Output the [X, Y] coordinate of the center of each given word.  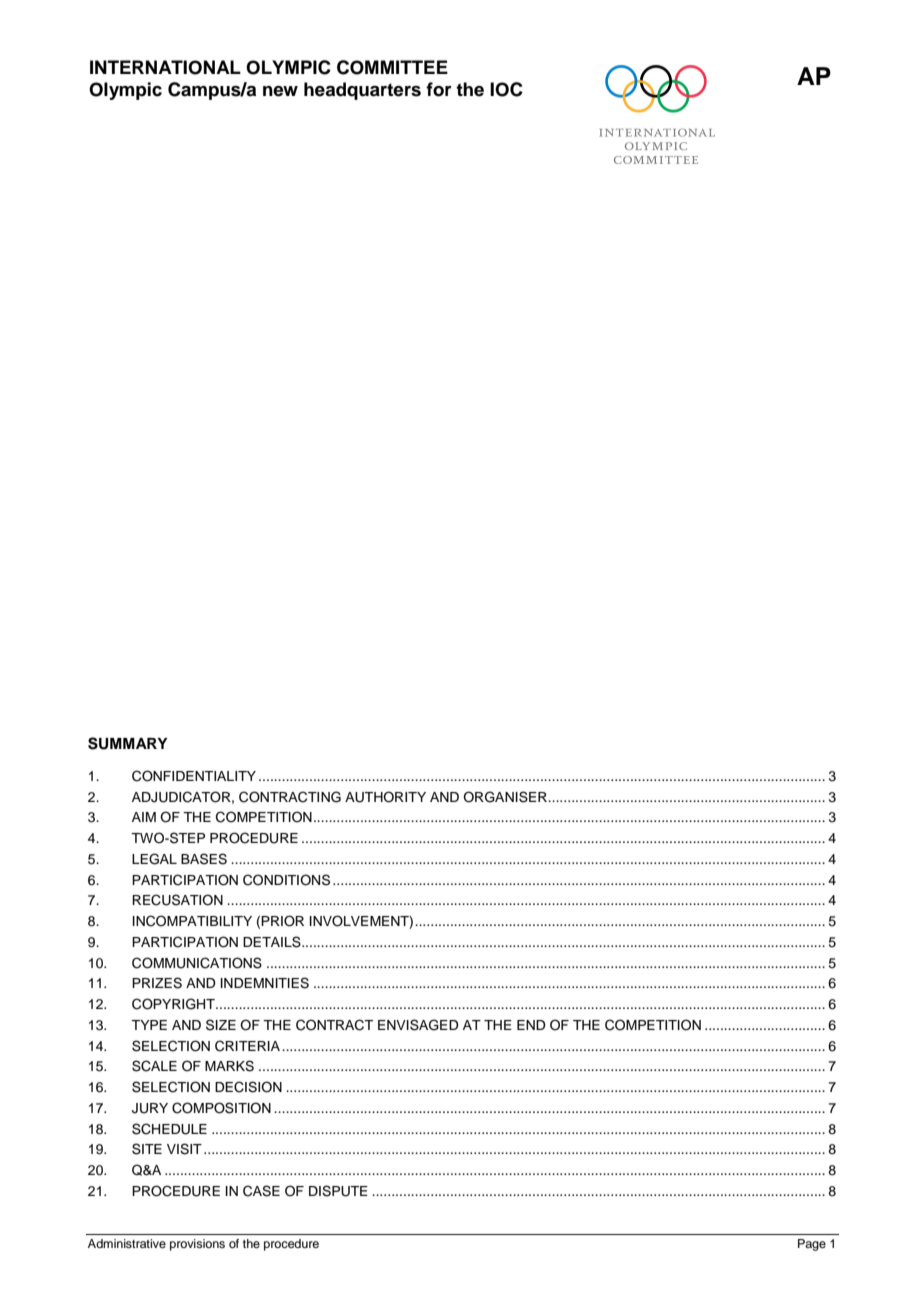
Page [812, 1245]
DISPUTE [338, 1191]
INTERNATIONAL [165, 67]
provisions [197, 1245]
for [439, 89]
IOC [506, 89]
